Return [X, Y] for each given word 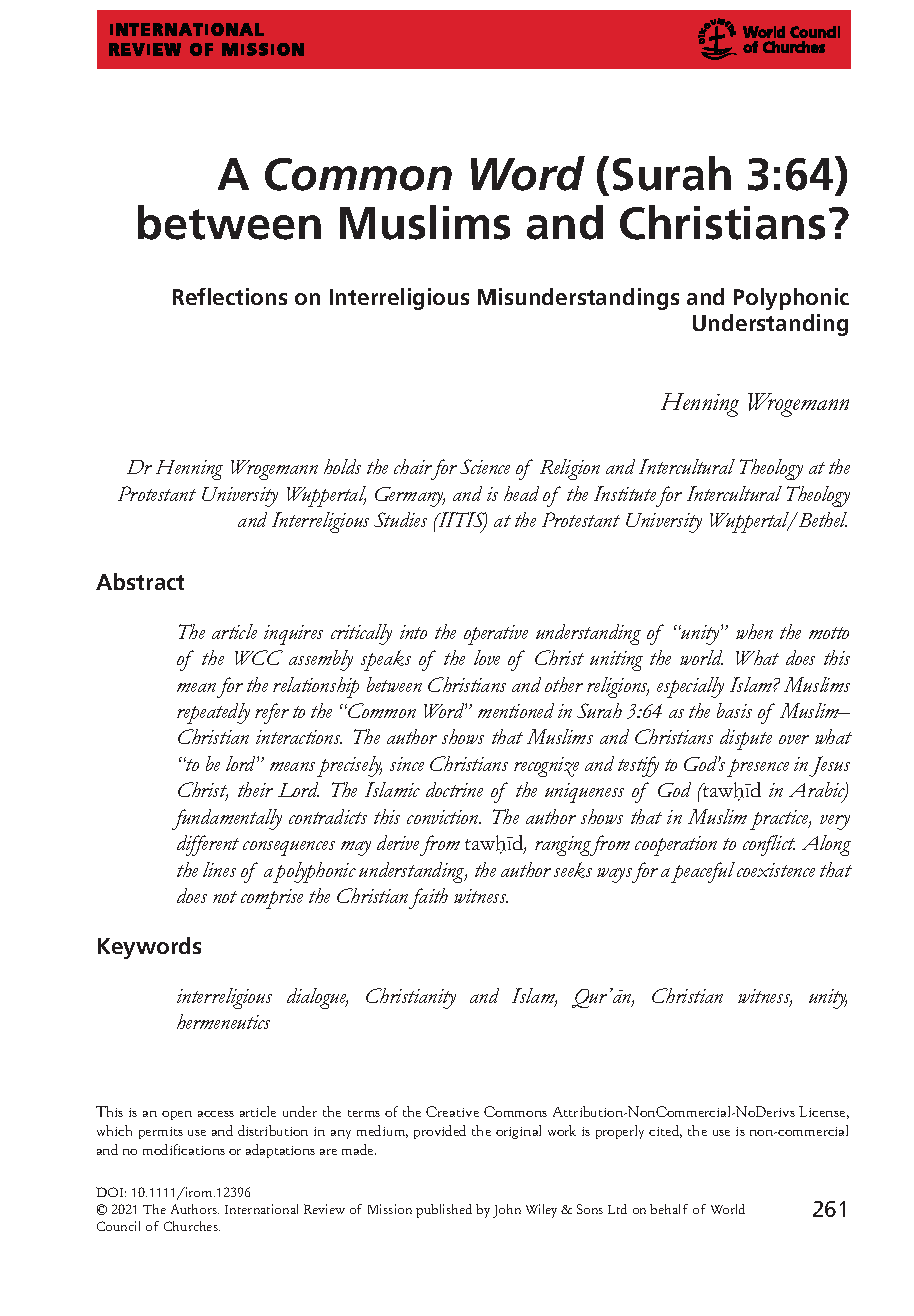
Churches [192, 1226]
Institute [625, 493]
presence [758, 768]
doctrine [454, 789]
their [255, 789]
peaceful [703, 872]
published [444, 1211]
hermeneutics [223, 1021]
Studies [400, 519]
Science [485, 466]
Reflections [230, 296]
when [754, 631]
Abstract [140, 581]
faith [428, 898]
